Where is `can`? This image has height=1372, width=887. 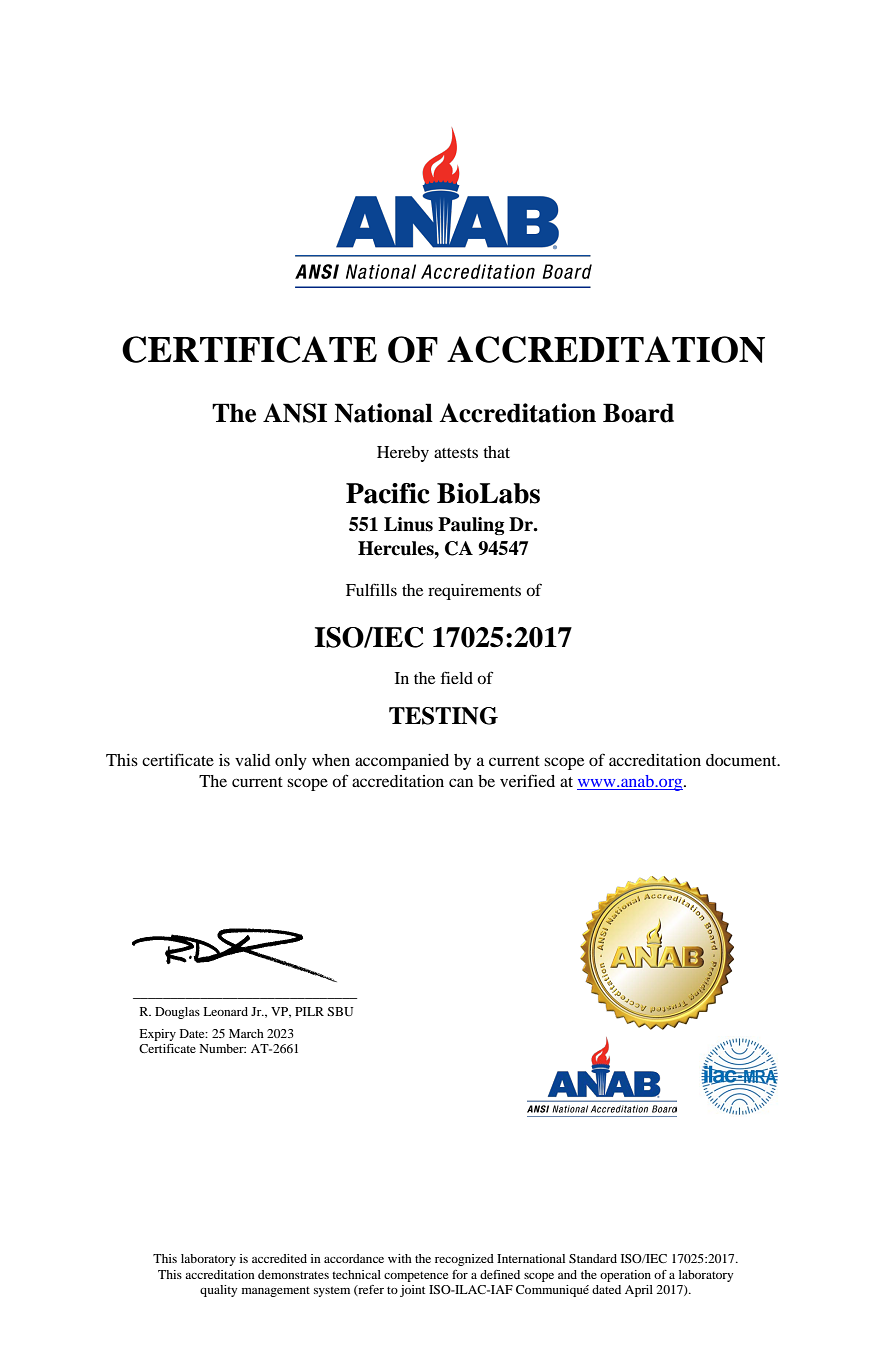
can is located at coordinates (461, 782).
